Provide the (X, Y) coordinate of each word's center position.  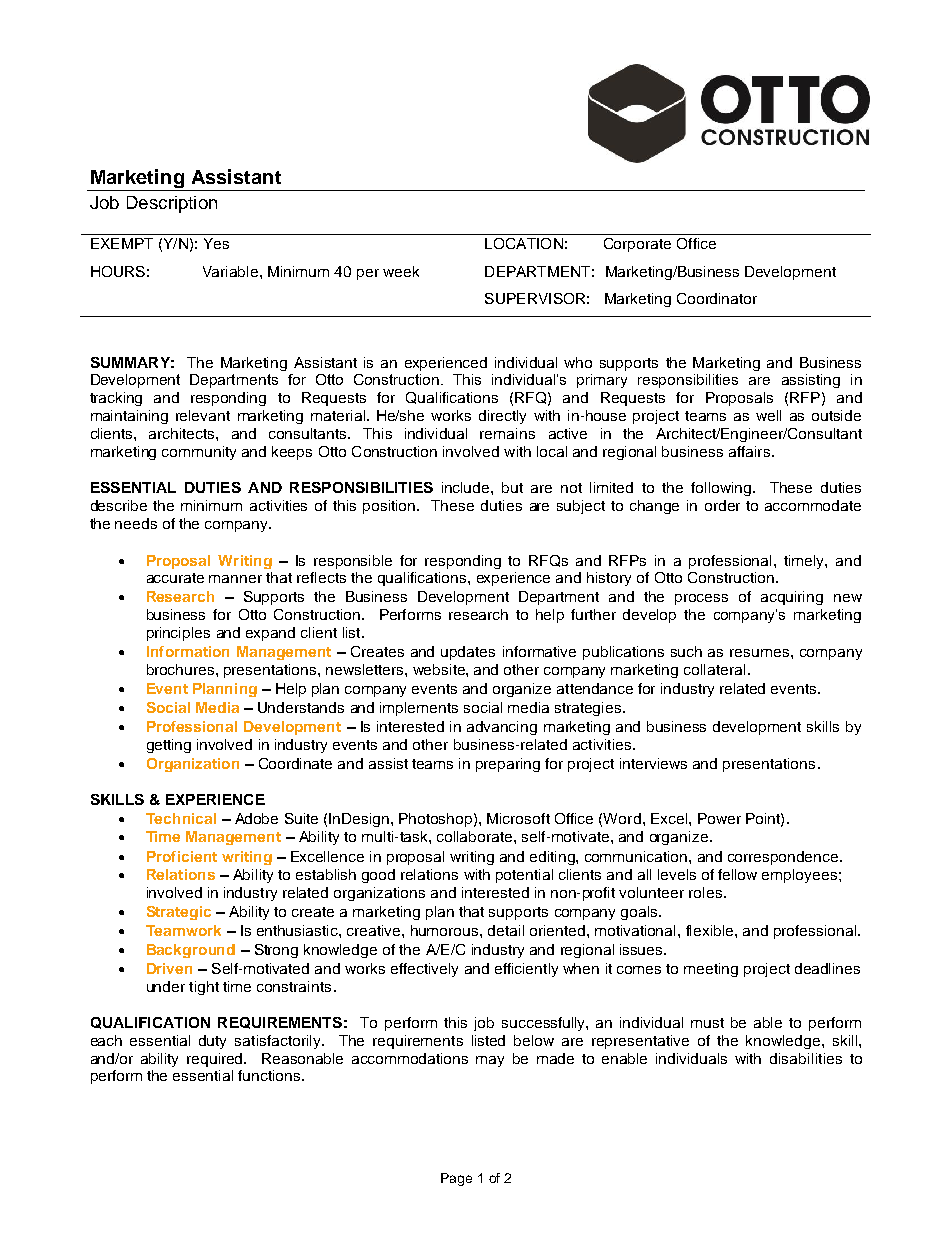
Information (188, 651)
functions (270, 1075)
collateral (714, 669)
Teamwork (183, 930)
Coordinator (717, 298)
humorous (446, 930)
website (440, 669)
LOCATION (524, 243)
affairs (749, 451)
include (467, 487)
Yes (216, 243)
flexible (711, 930)
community (199, 453)
